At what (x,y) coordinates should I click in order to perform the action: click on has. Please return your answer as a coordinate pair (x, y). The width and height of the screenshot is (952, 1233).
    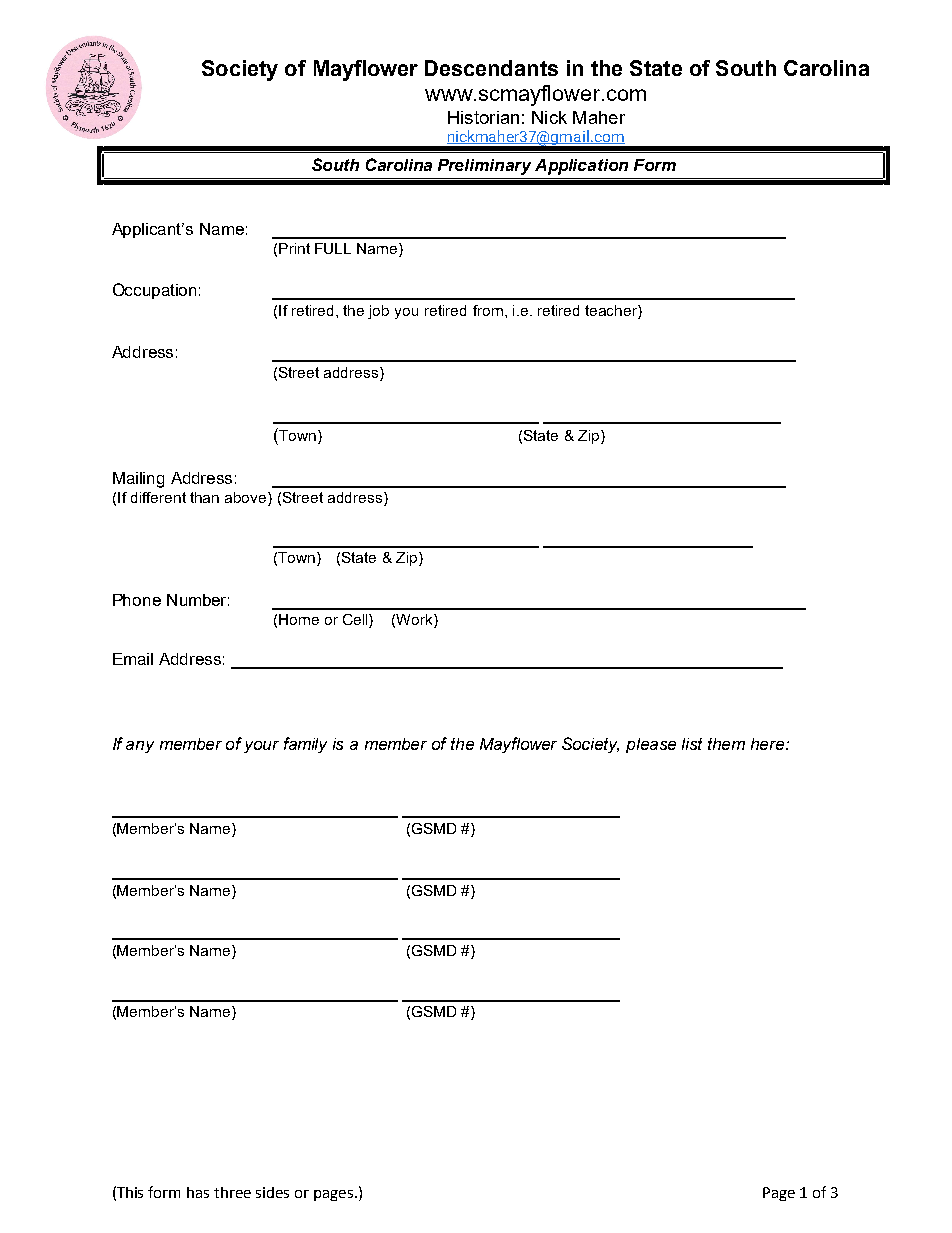
    Looking at the image, I should click on (198, 1192).
